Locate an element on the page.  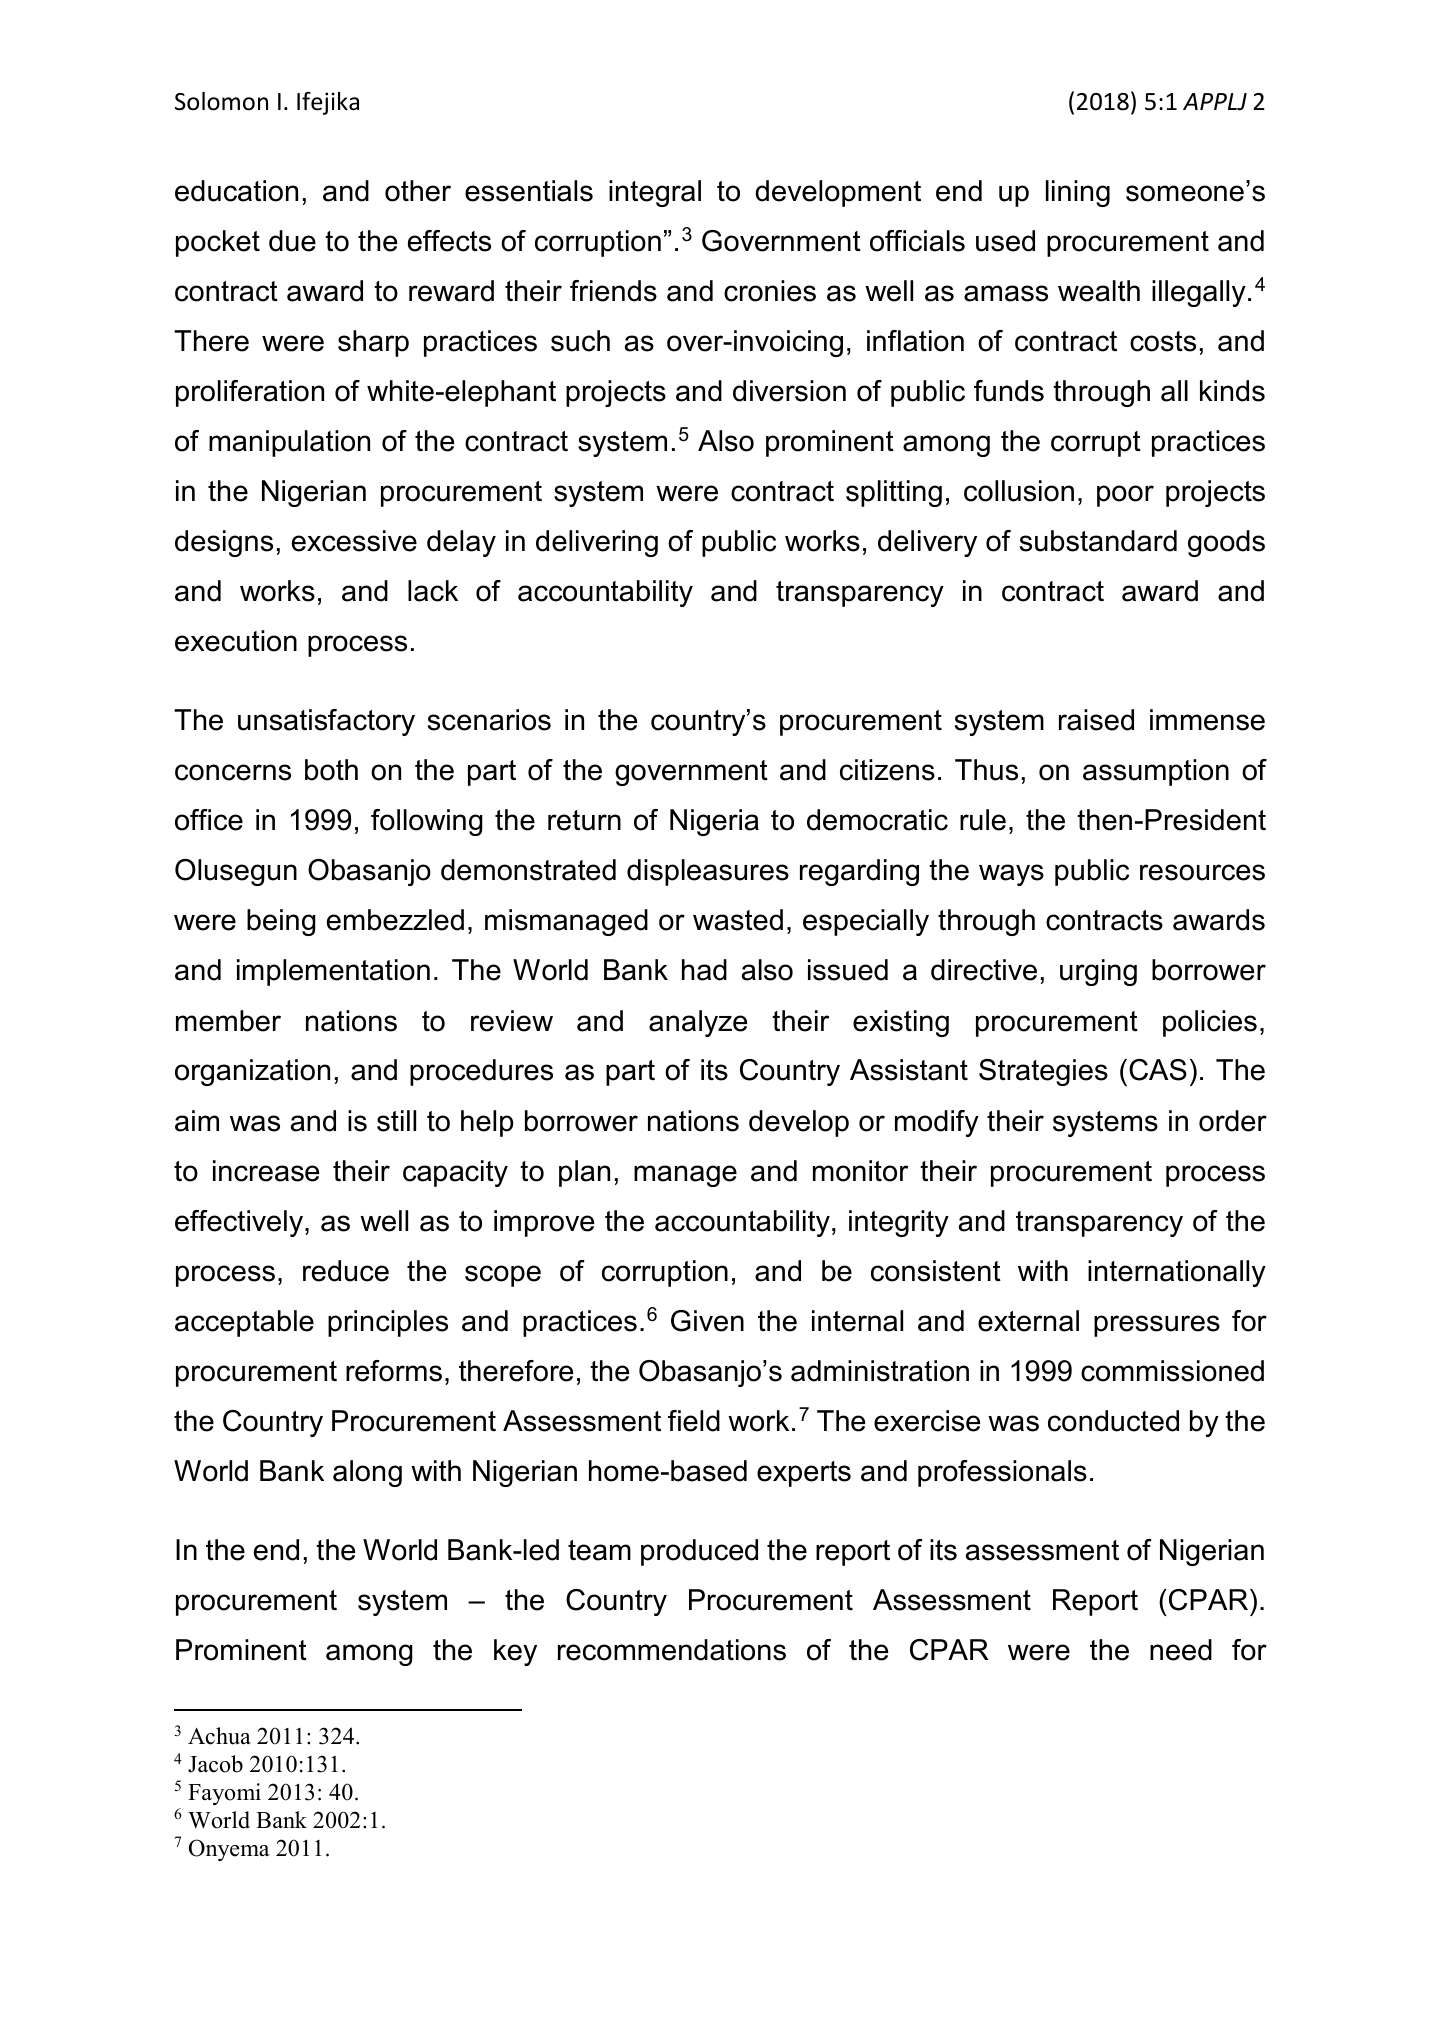
Jacob is located at coordinates (215, 1764).
